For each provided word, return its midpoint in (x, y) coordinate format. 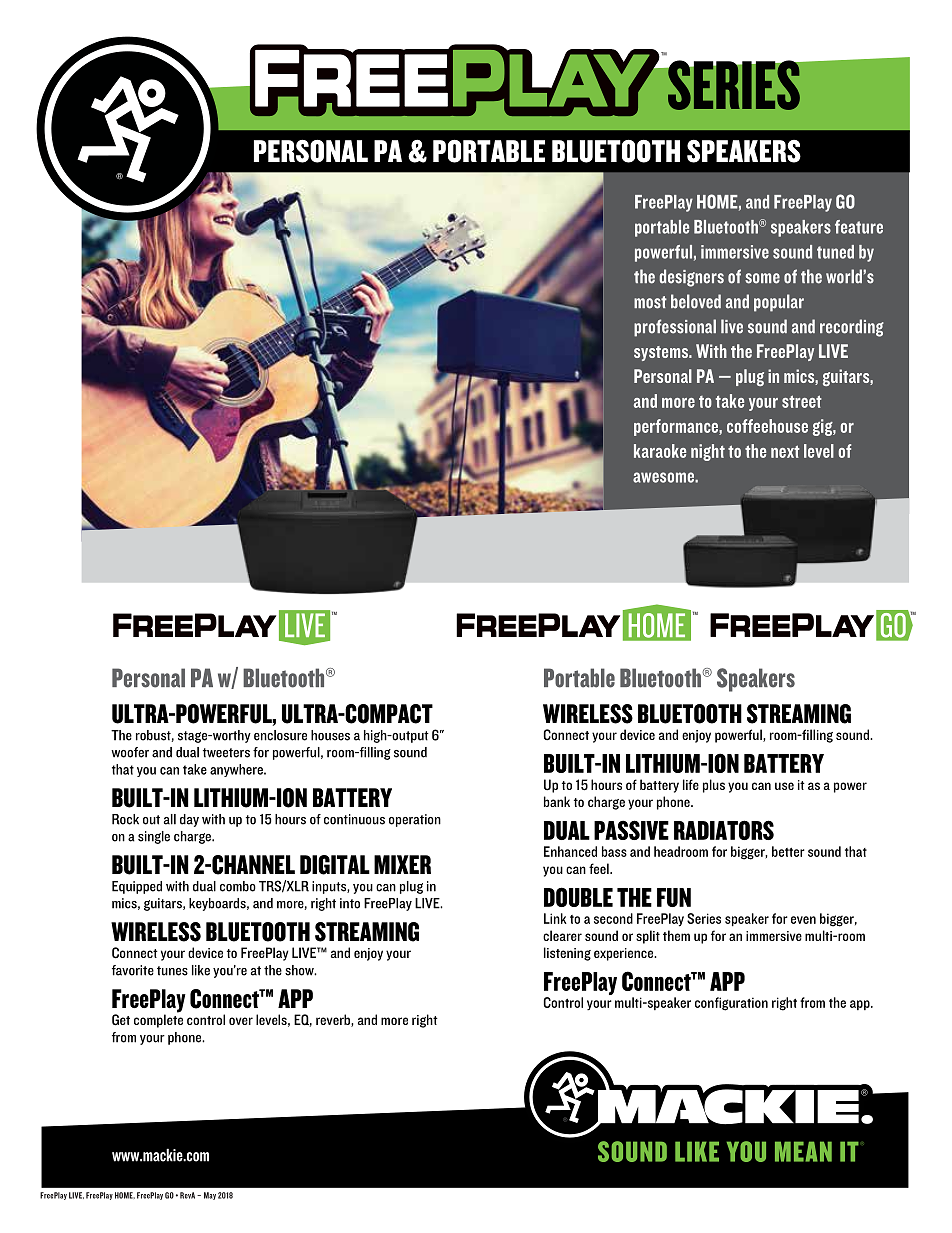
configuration (731, 1004)
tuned (835, 252)
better (788, 851)
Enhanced (570, 851)
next (785, 451)
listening (567, 954)
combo (238, 886)
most (650, 302)
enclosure (280, 735)
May (210, 1196)
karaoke (660, 451)
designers (691, 278)
